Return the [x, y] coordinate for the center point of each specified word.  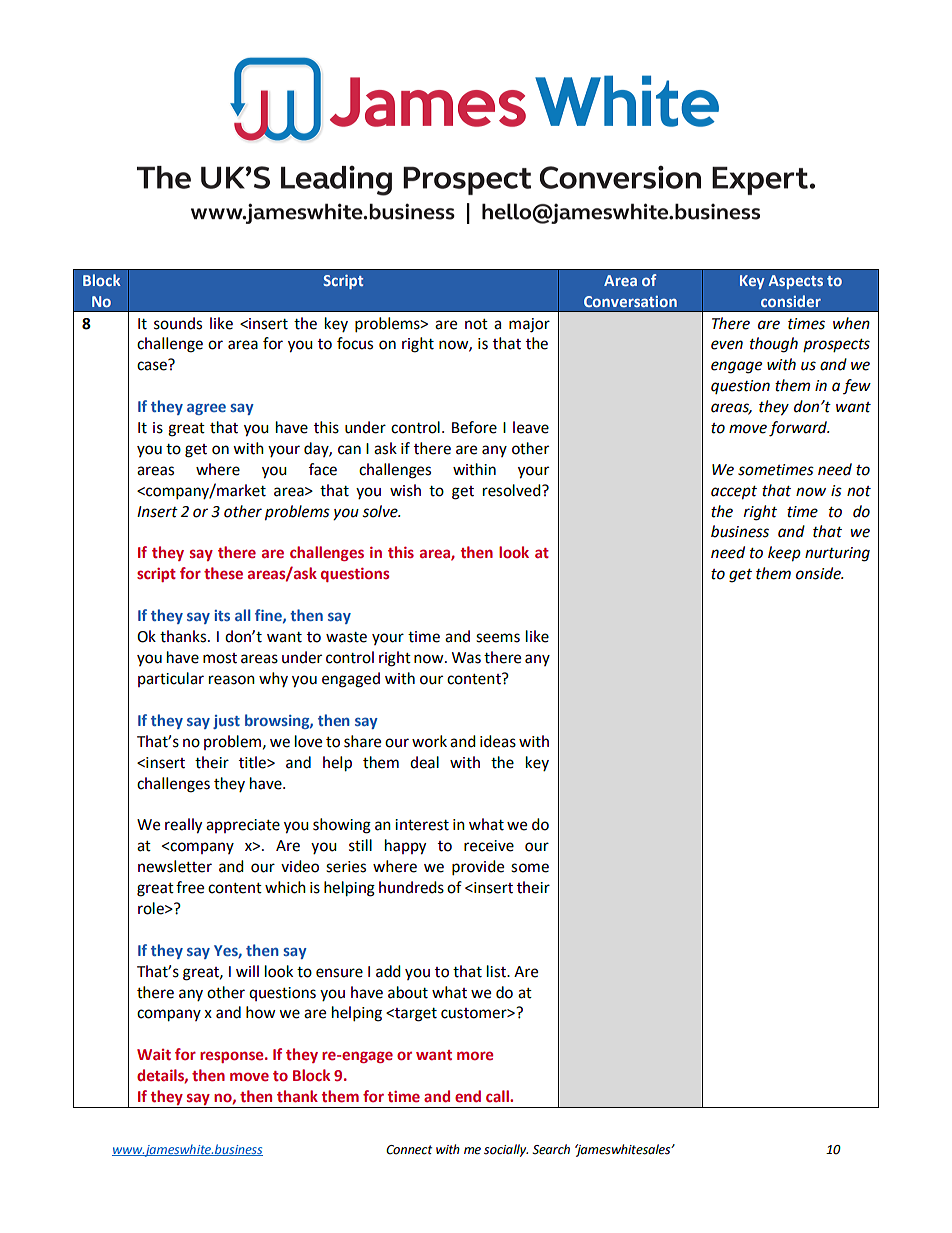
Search [551, 1149]
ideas [498, 741]
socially [506, 1150]
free [190, 887]
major [529, 325]
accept [734, 493]
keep [784, 554]
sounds [178, 323]
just [226, 722]
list [497, 971]
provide [478, 868]
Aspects [796, 282]
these [223, 573]
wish [405, 490]
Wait [154, 1054]
